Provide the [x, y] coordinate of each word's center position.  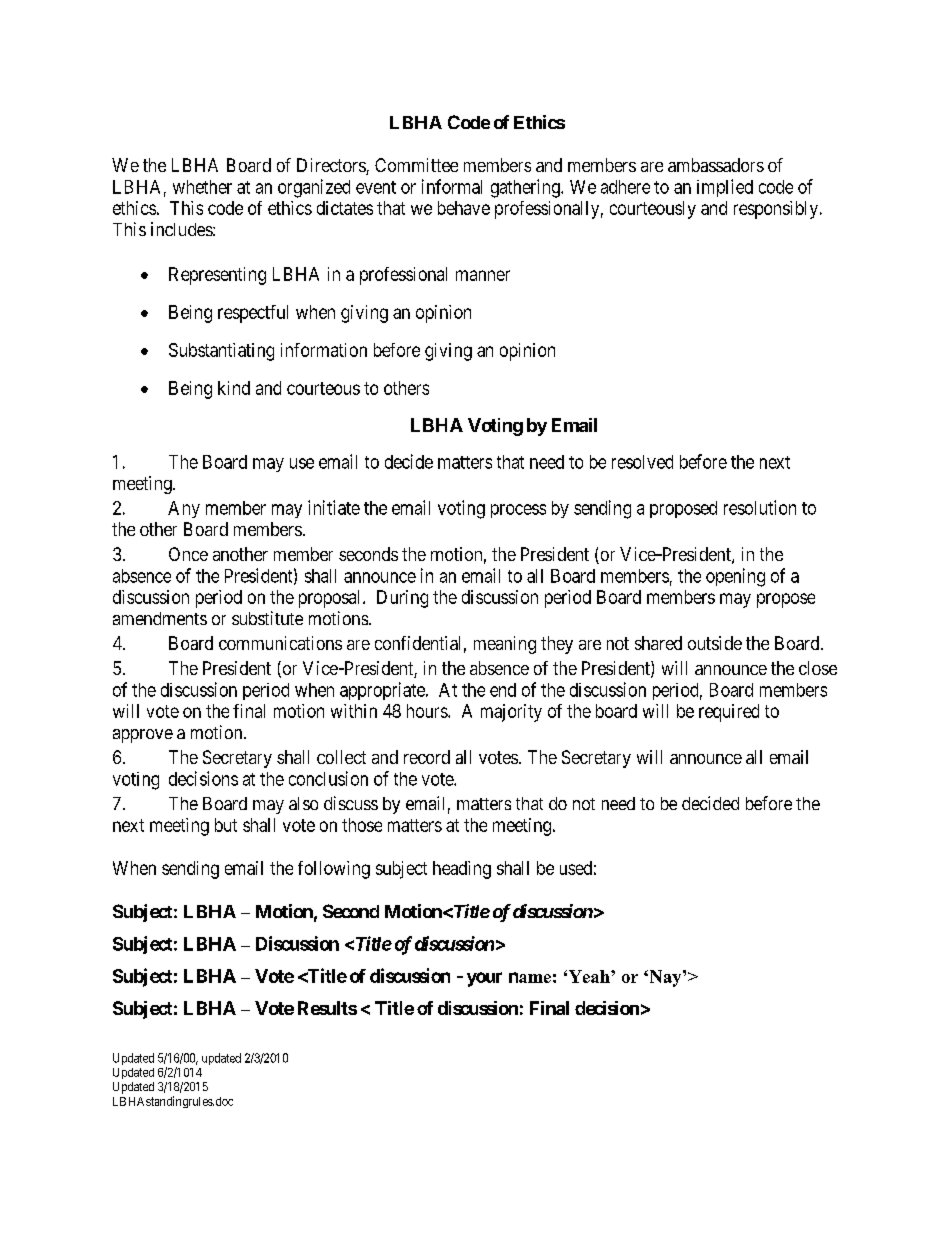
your [484, 979]
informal [452, 186]
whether [202, 187]
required [729, 713]
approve [143, 736]
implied [725, 188]
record [427, 757]
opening [735, 577]
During [402, 599]
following [334, 870]
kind [234, 388]
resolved [642, 462]
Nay [665, 978]
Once [188, 554]
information [324, 350]
